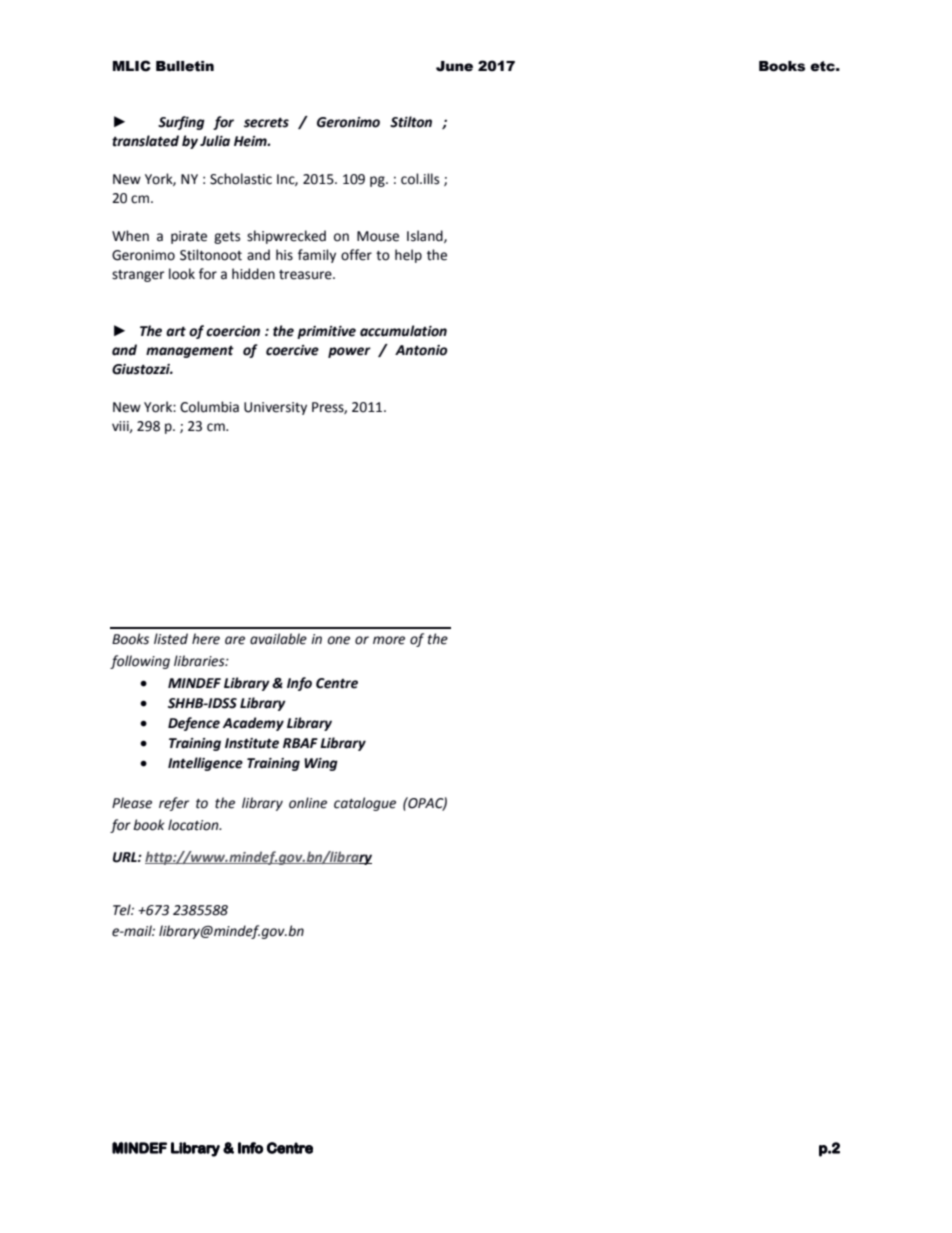 This page has height=1233, width=952. I want to click on refer, so click(174, 804).
